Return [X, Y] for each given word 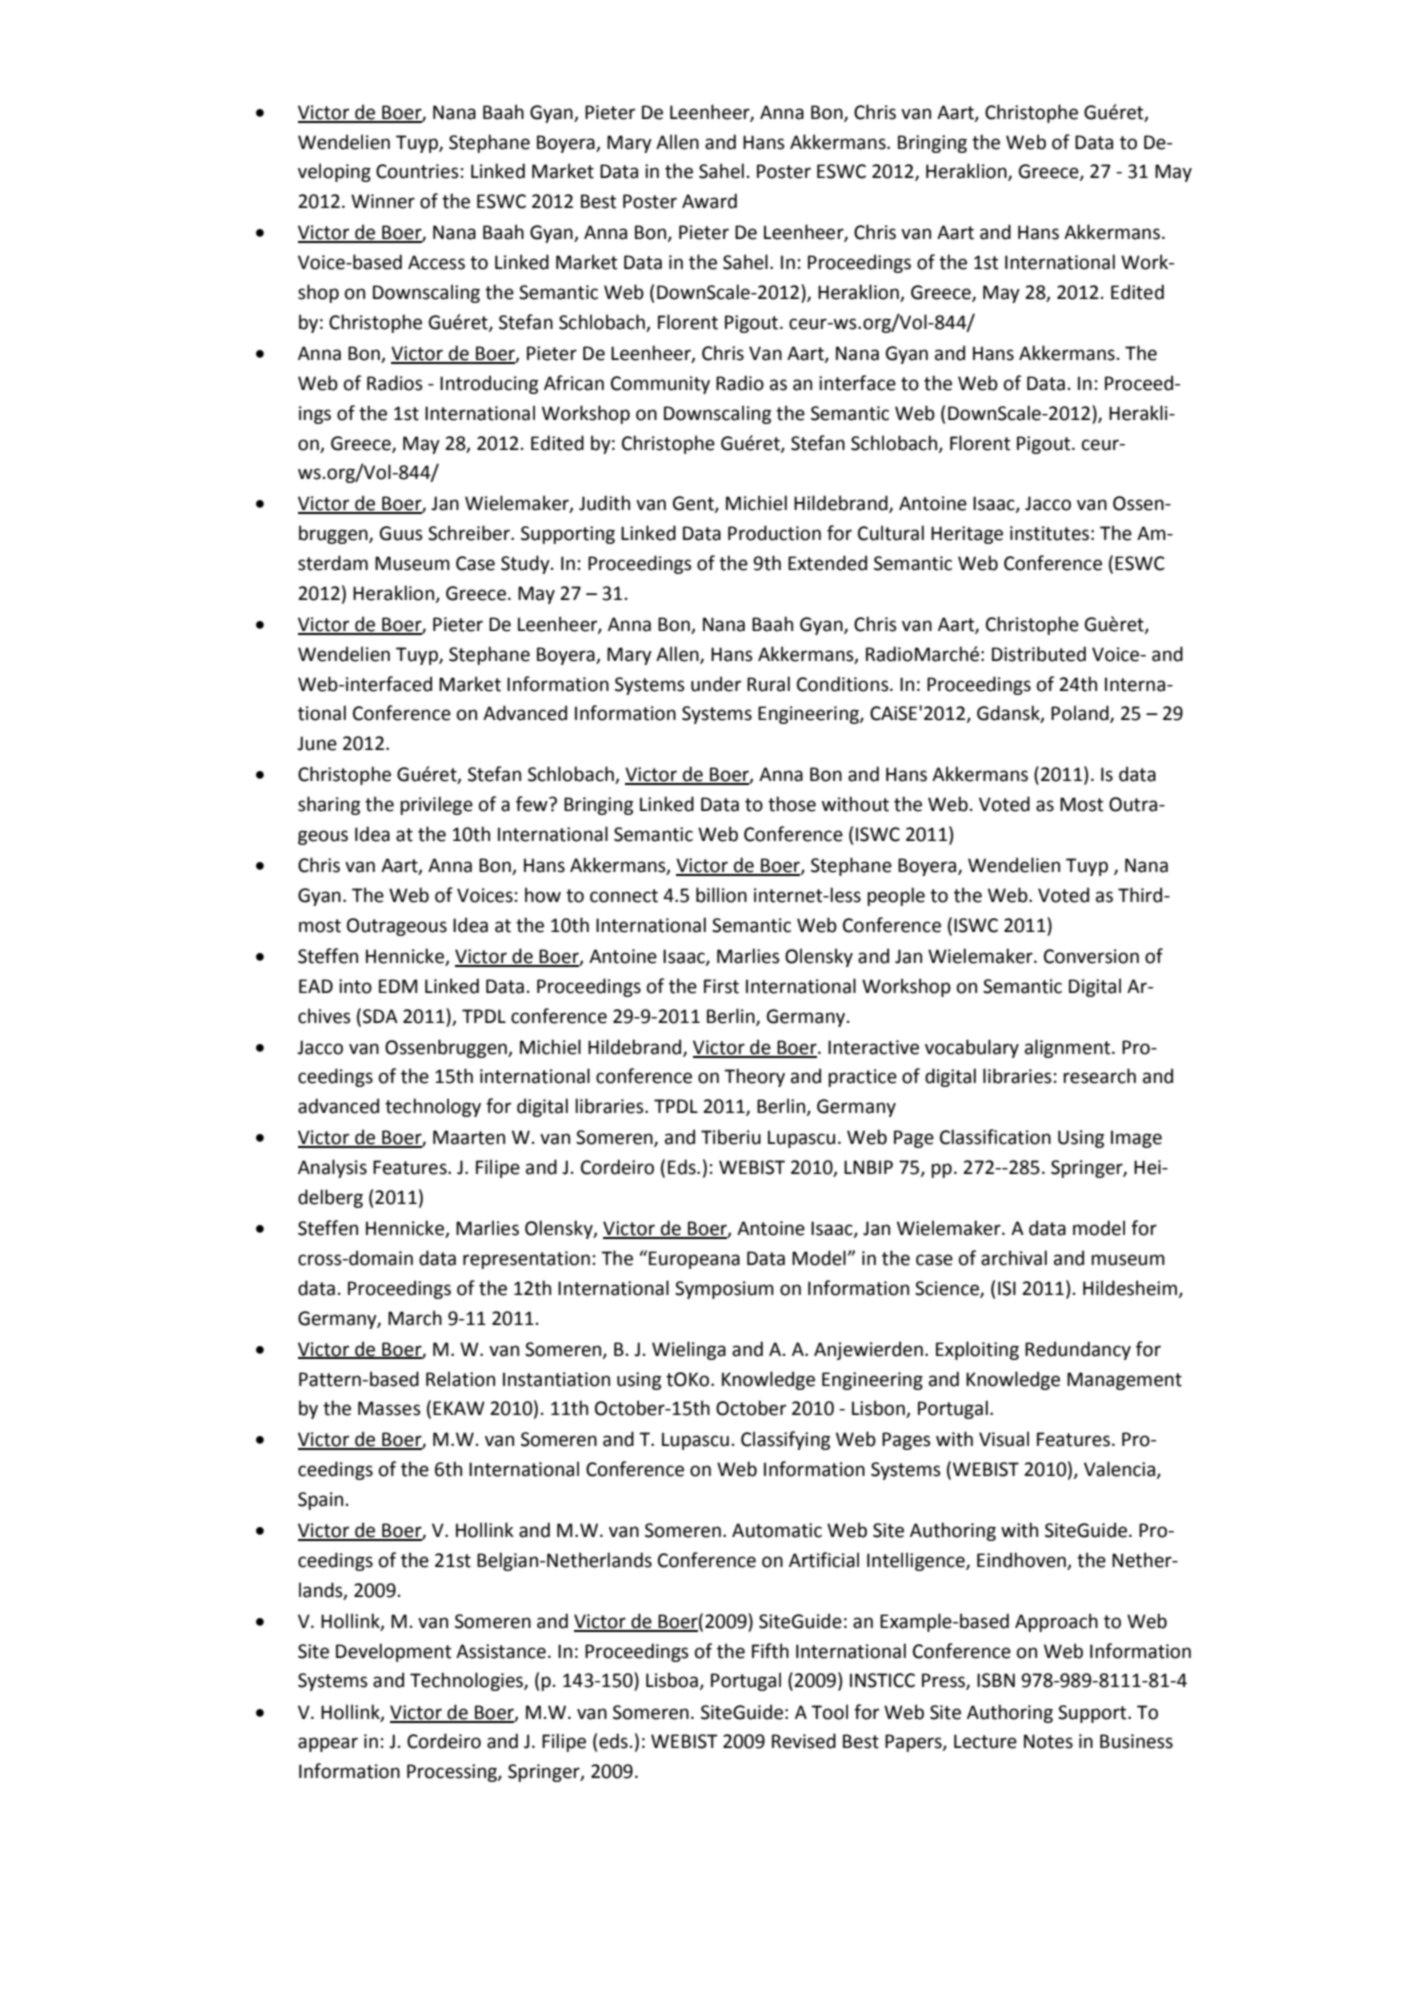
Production [774, 533]
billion [721, 895]
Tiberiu [731, 1137]
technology [433, 1107]
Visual [1004, 1439]
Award [709, 201]
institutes [1049, 533]
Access [436, 262]
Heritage [967, 535]
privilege [436, 805]
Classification [995, 1137]
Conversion [1091, 956]
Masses [389, 1408]
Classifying [785, 1440]
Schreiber [470, 533]
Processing [453, 1773]
